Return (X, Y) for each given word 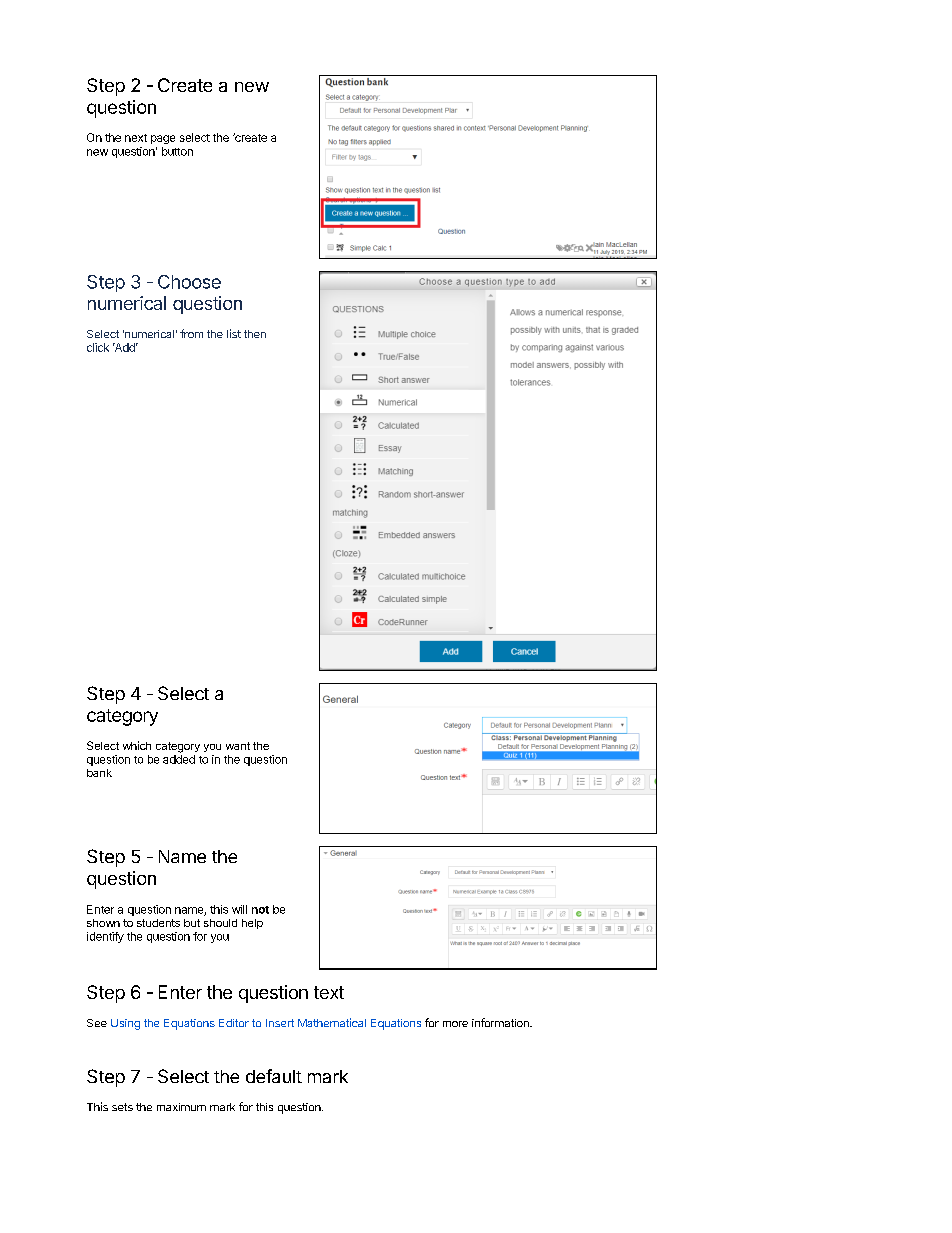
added (179, 759)
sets (122, 1107)
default (274, 1076)
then (255, 334)
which (137, 745)
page (163, 139)
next (136, 138)
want (238, 746)
